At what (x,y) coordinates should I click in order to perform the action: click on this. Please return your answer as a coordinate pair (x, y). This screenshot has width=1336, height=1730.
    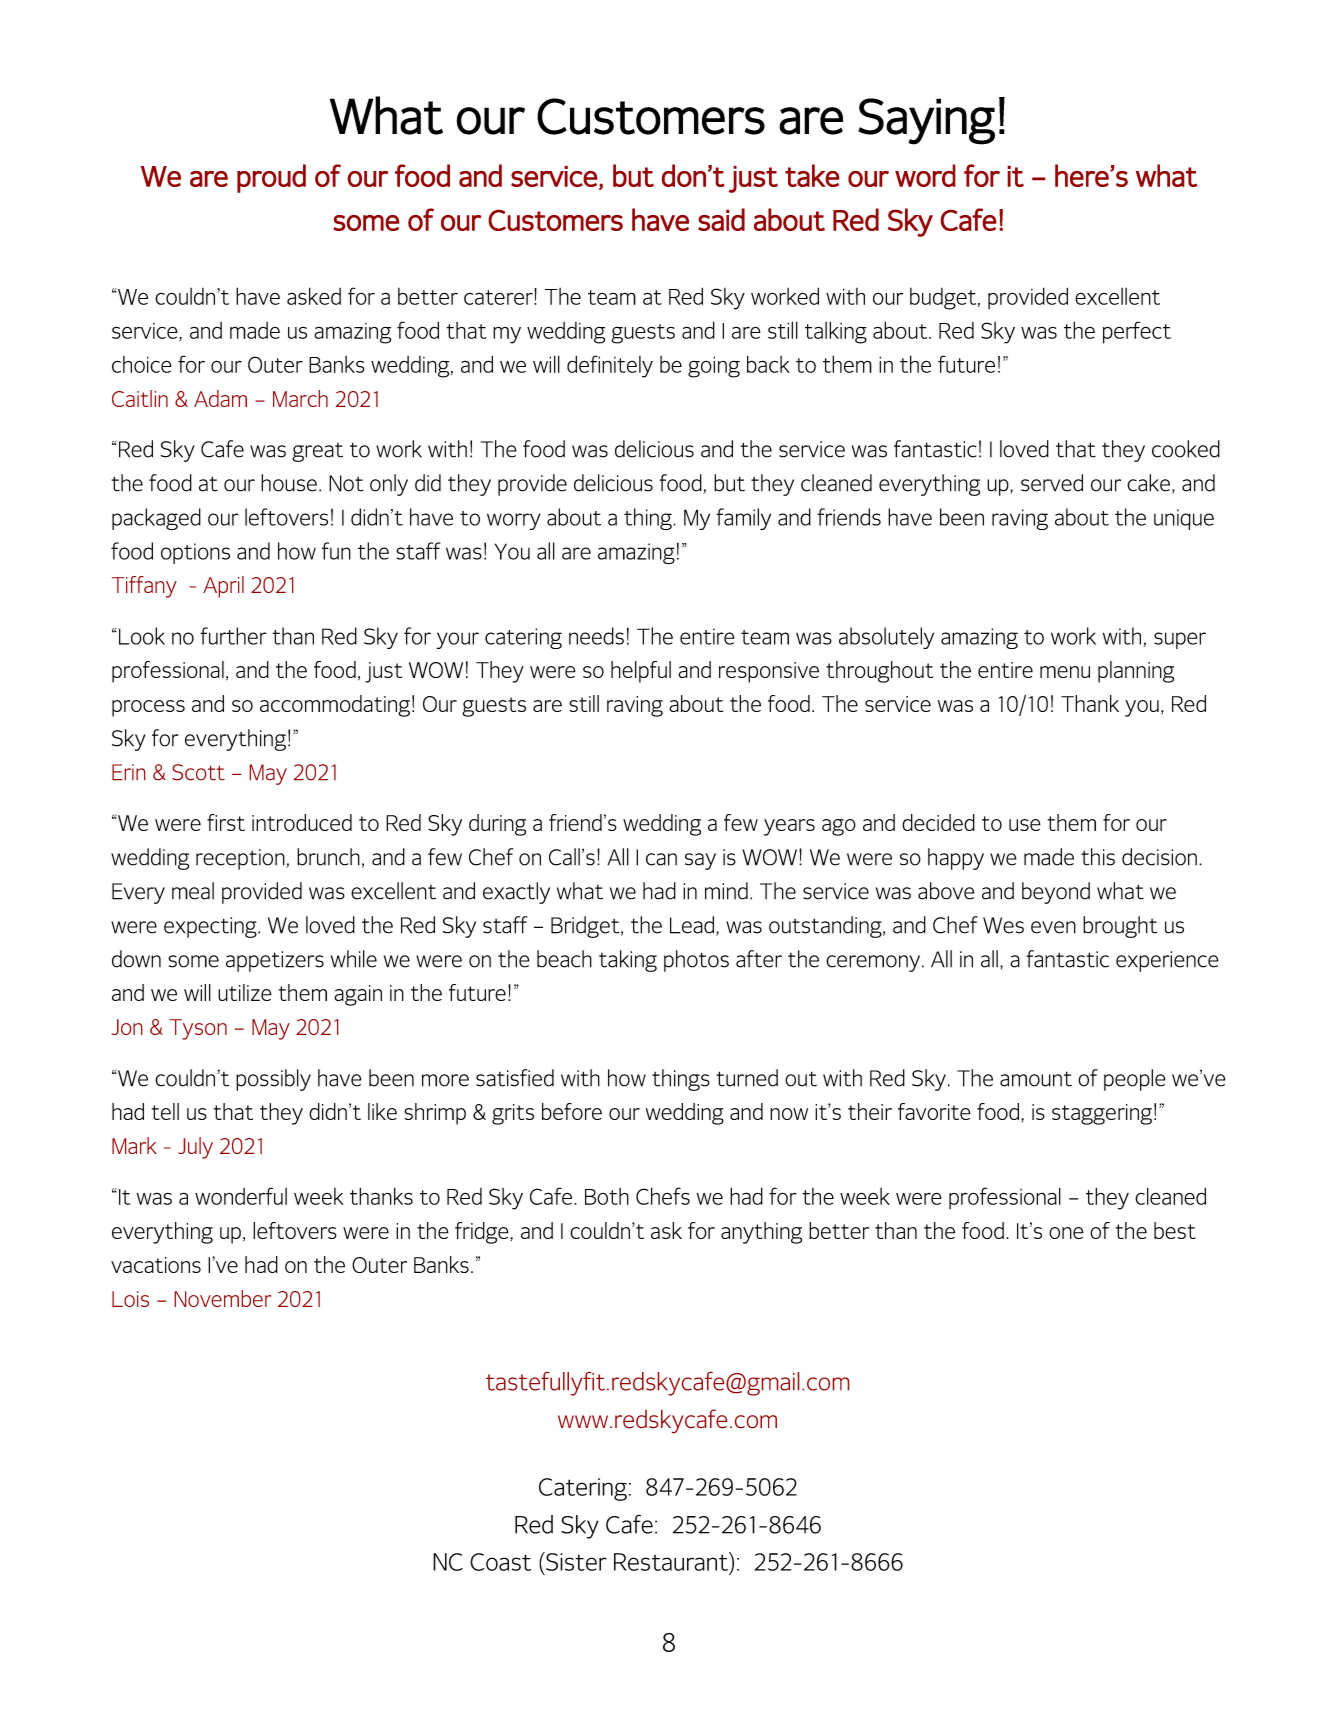
    Looking at the image, I should click on (1098, 857).
